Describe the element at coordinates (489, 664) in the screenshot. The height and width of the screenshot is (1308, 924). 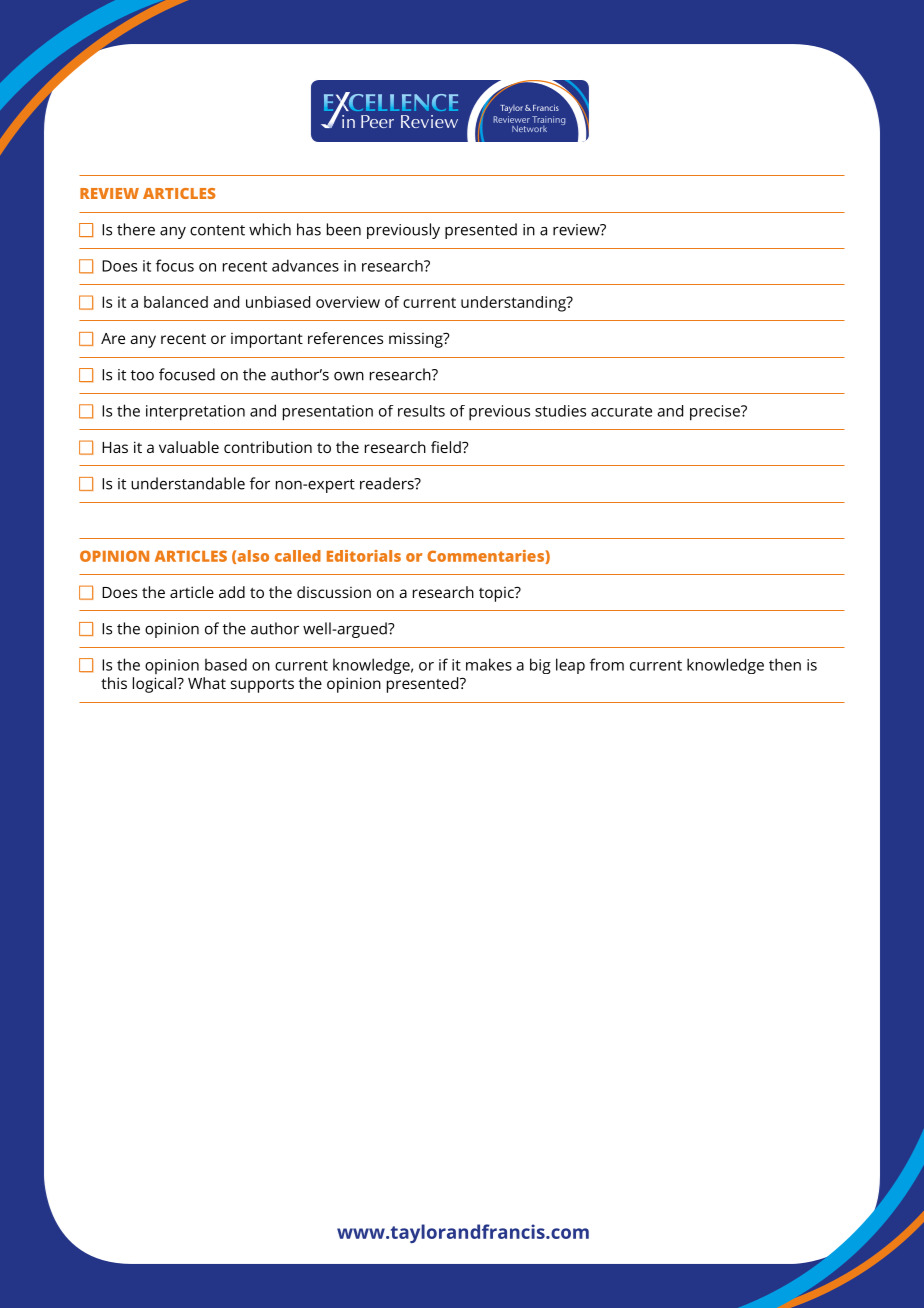
I see `makes` at that location.
